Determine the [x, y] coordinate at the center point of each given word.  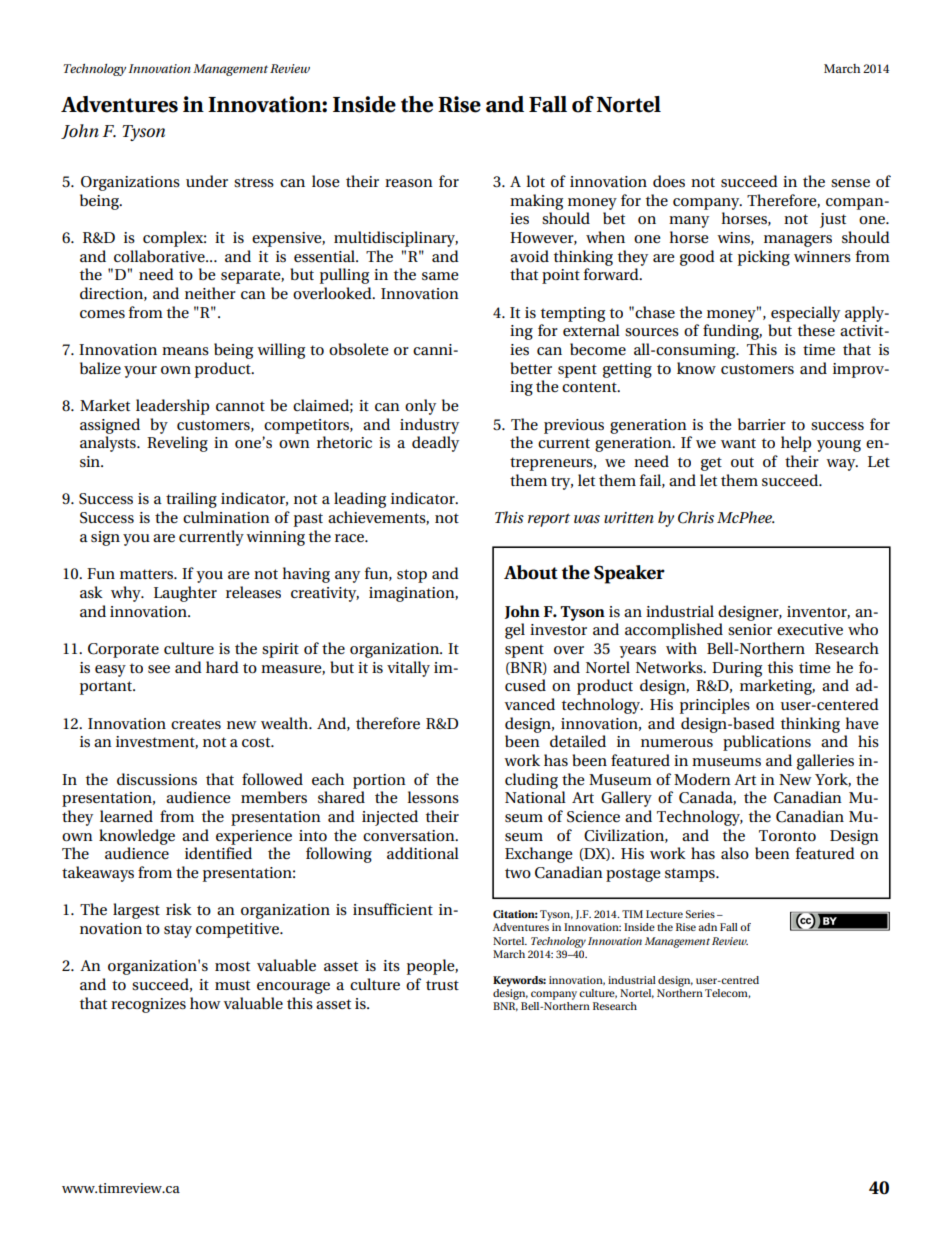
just [833, 220]
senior [750, 630]
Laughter [185, 594]
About [531, 572]
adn [707, 927]
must [232, 985]
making [536, 202]
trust [442, 985]
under [207, 181]
